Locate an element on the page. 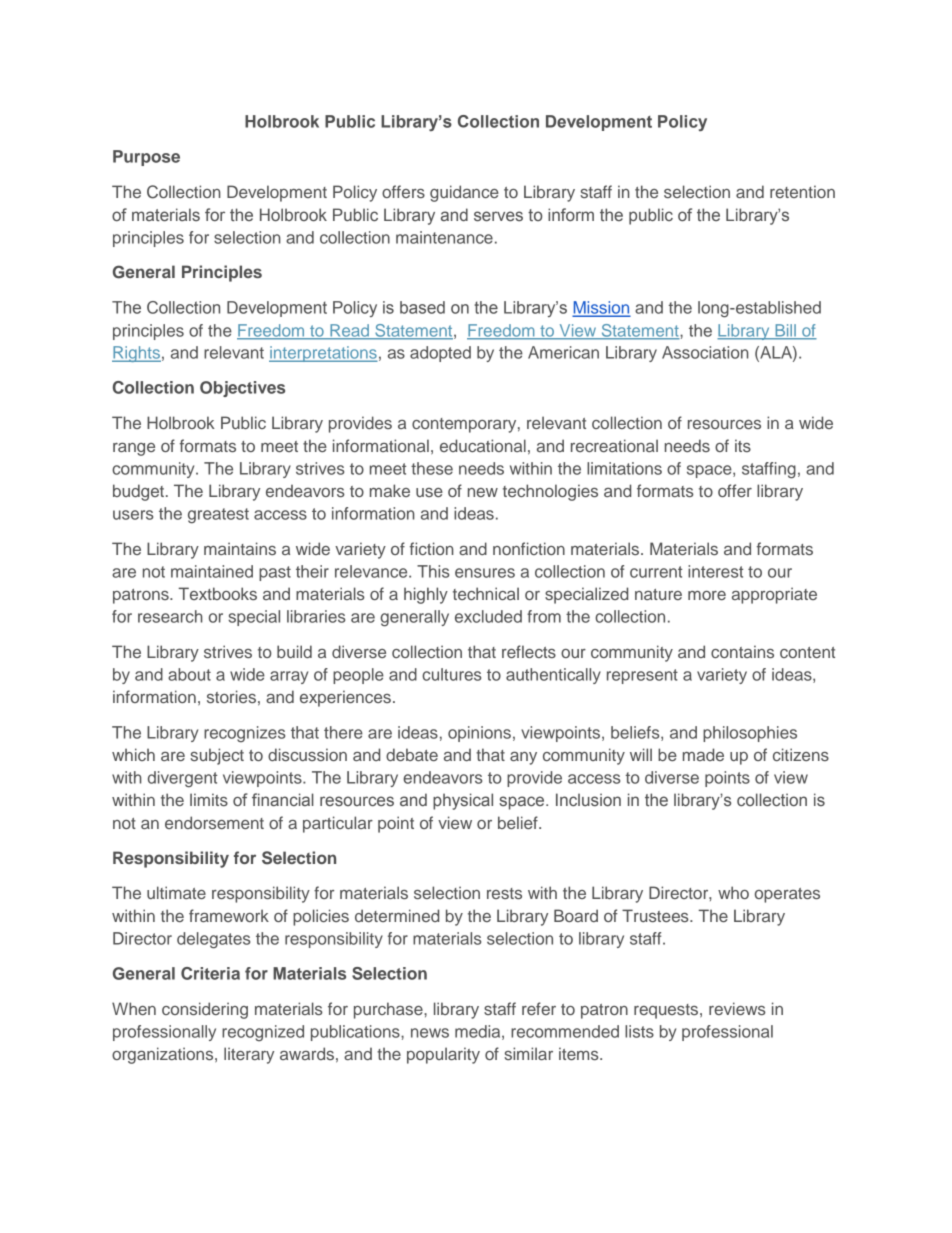 Image resolution: width=952 pixels, height=1233 pixels. Purpose is located at coordinates (146, 158).
